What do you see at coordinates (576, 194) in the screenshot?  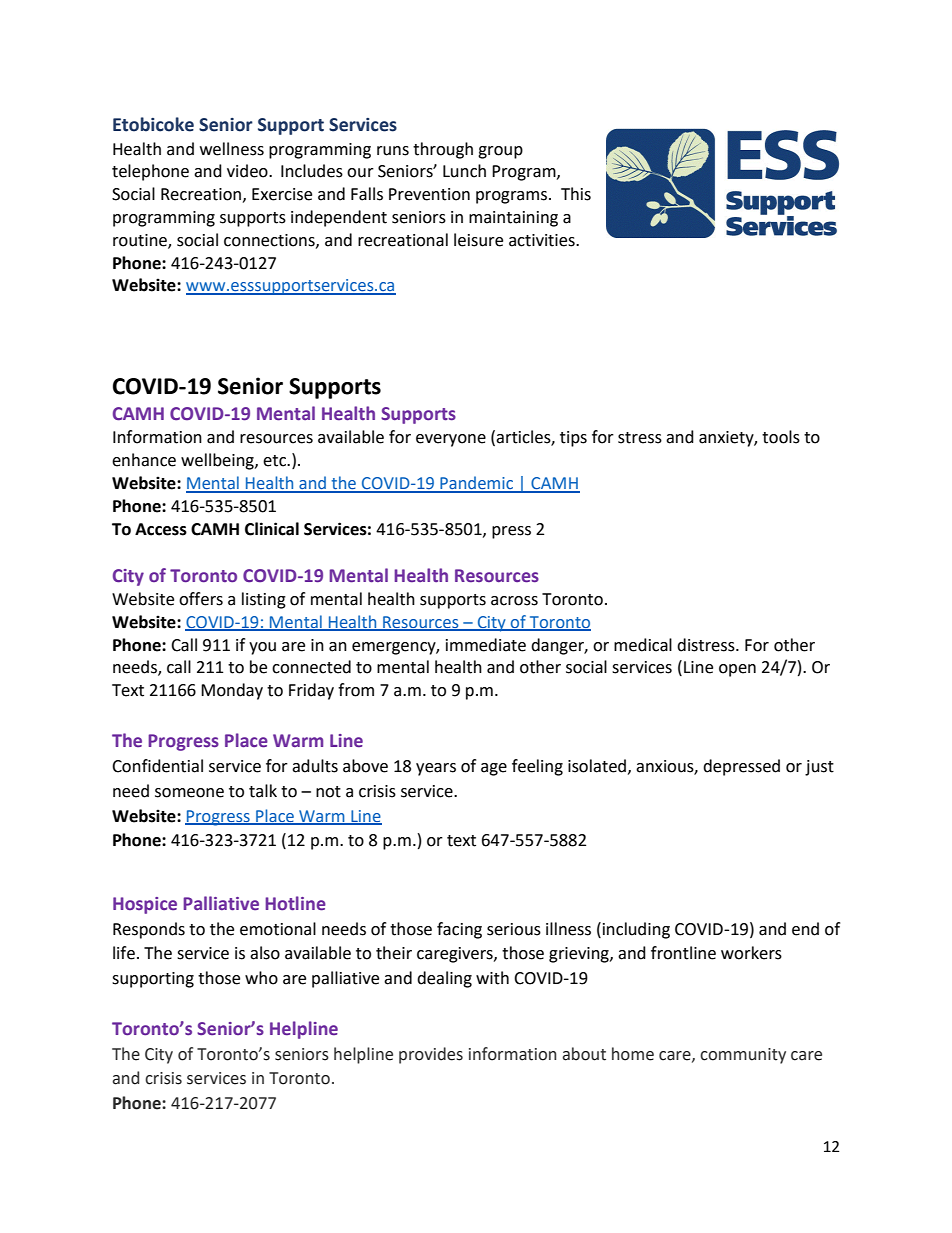 I see `This` at bounding box center [576, 194].
